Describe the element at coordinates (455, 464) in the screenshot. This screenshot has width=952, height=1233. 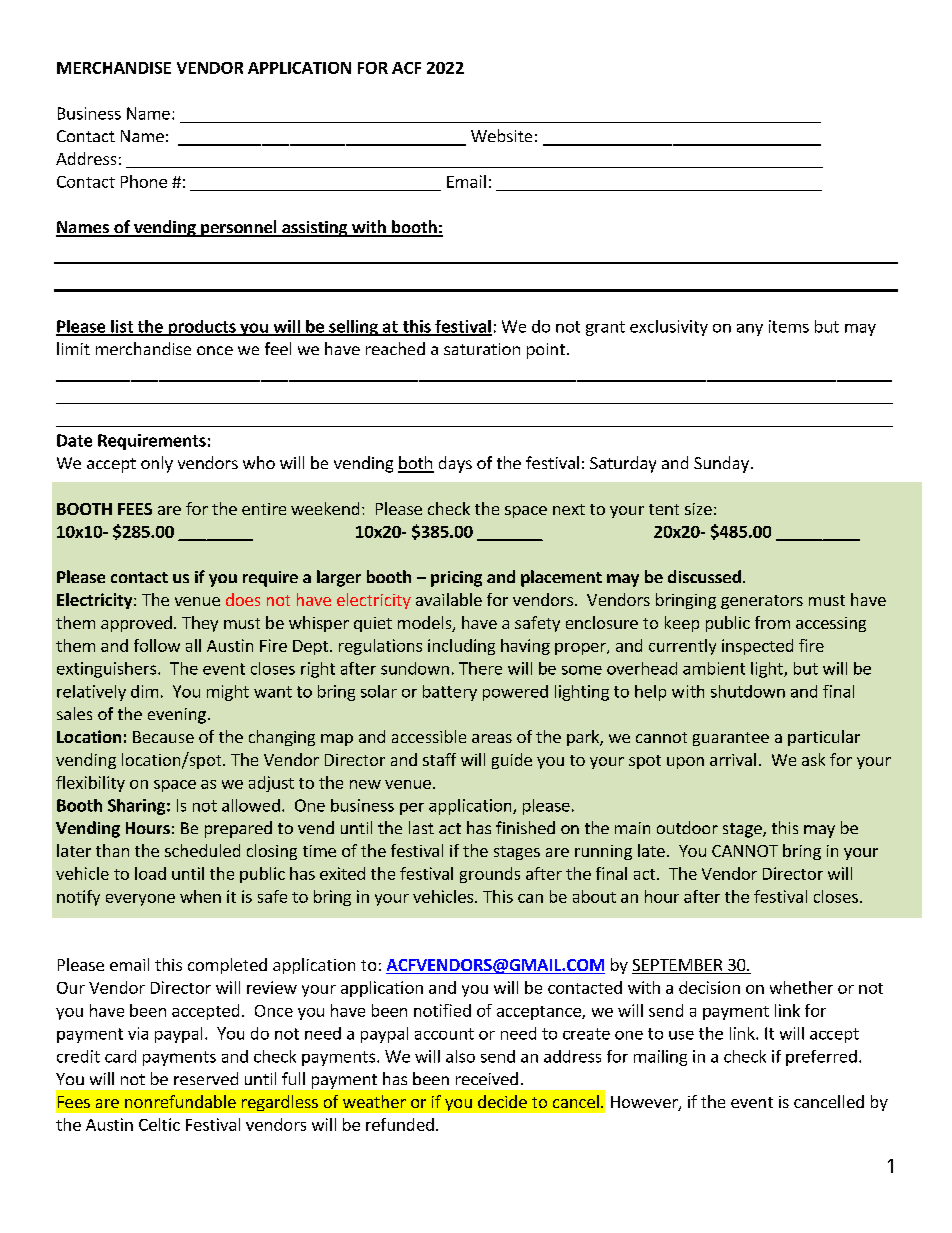
I see `days` at that location.
